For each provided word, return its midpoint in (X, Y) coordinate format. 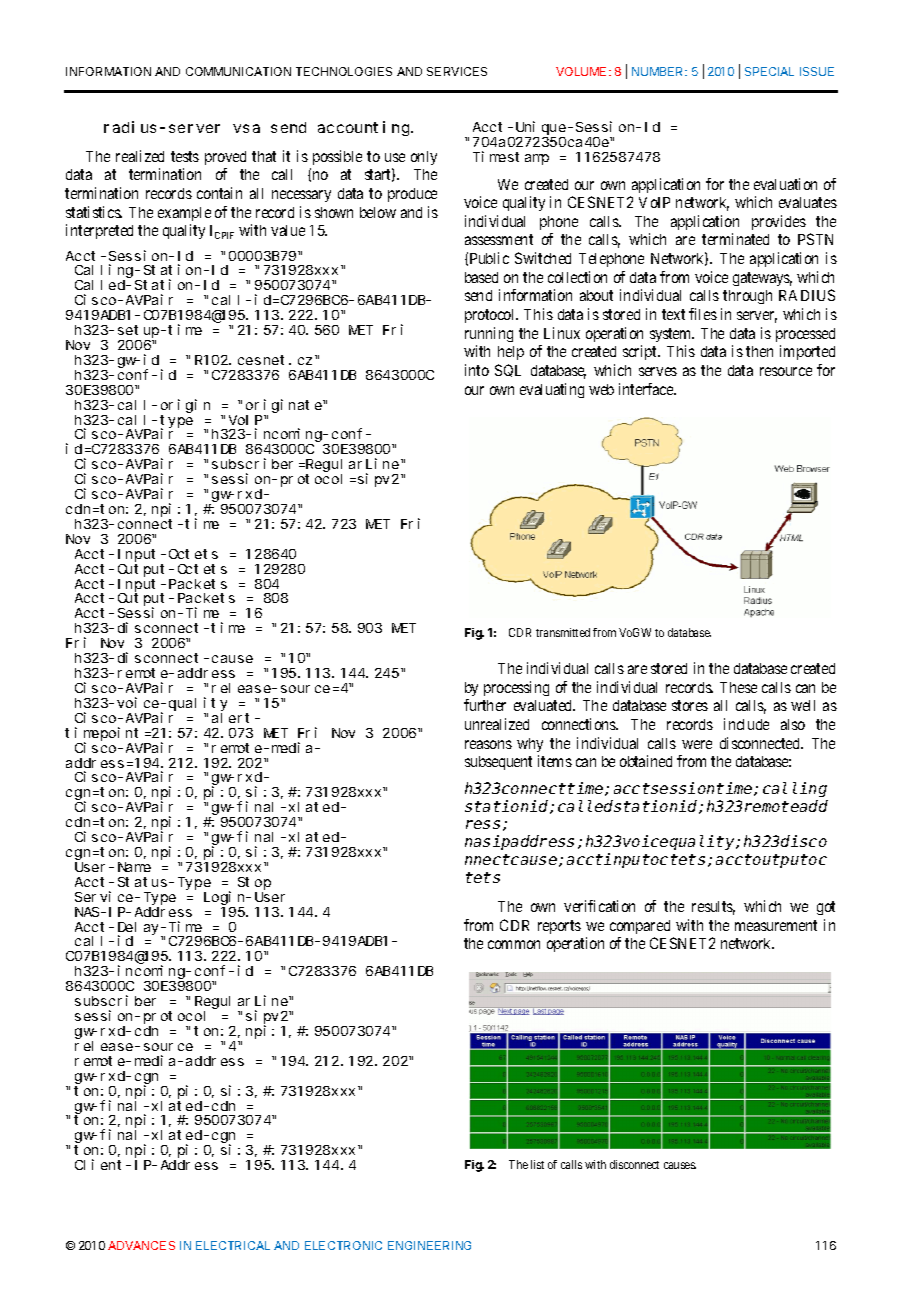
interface (647, 389)
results (713, 908)
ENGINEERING (429, 1245)
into (477, 370)
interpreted (99, 231)
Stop (254, 883)
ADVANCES (141, 1245)
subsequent (498, 763)
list (537, 1164)
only (424, 158)
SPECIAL (769, 71)
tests (185, 156)
